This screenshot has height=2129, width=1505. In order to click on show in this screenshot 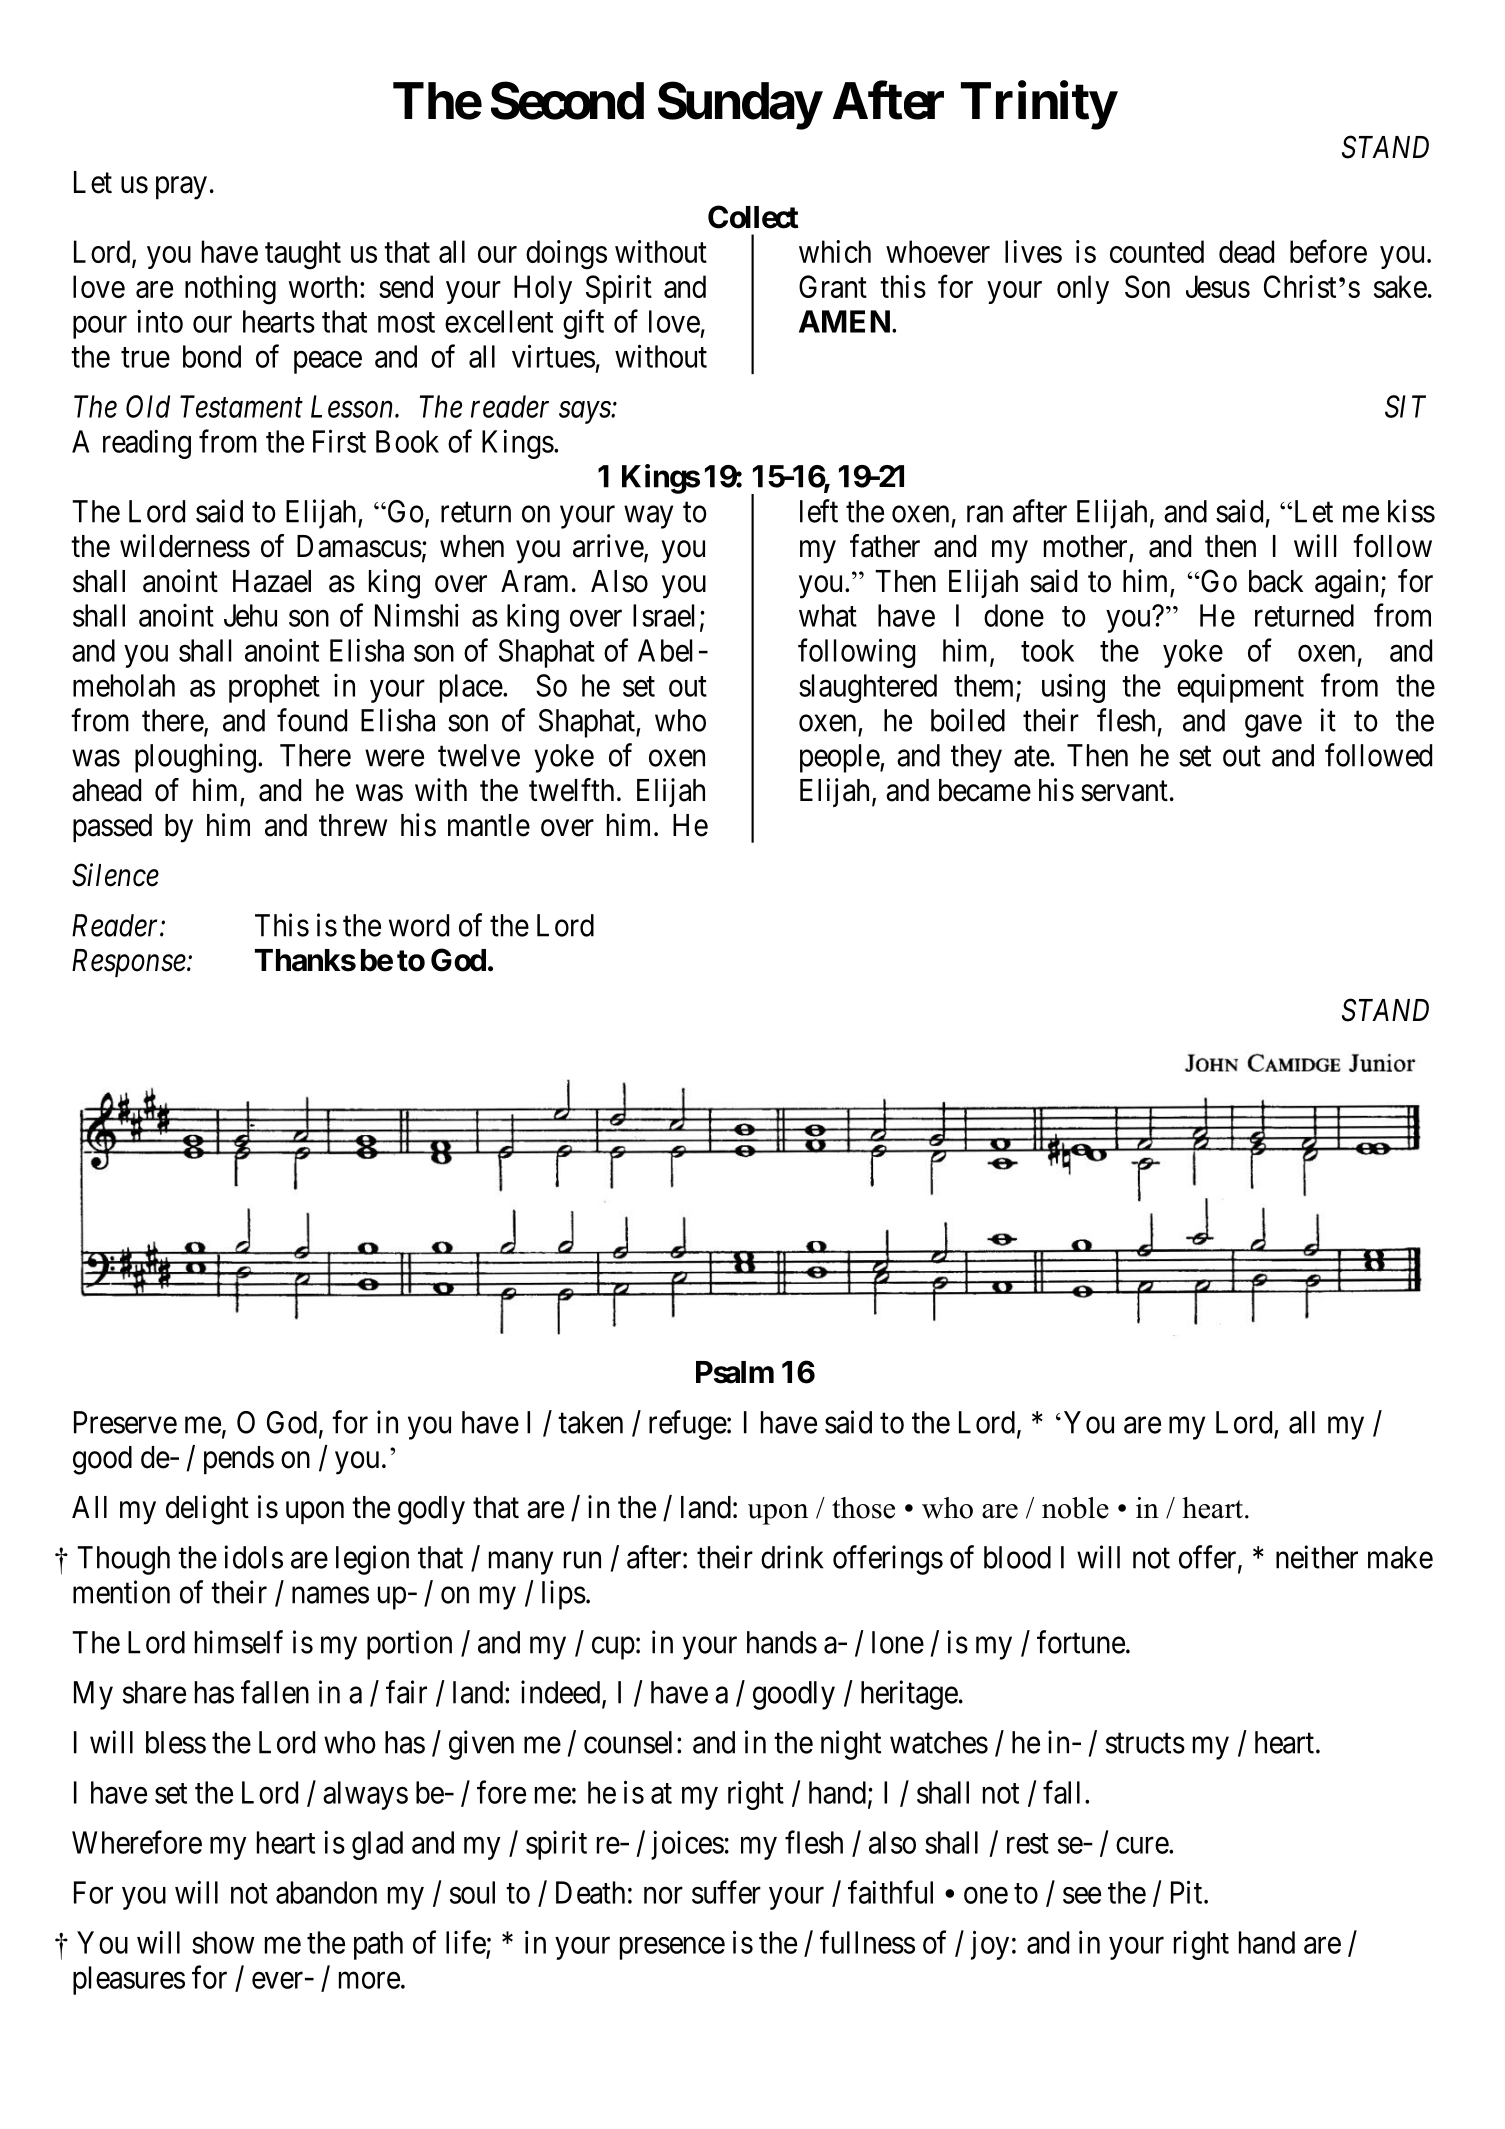, I will do `click(223, 1942)`.
